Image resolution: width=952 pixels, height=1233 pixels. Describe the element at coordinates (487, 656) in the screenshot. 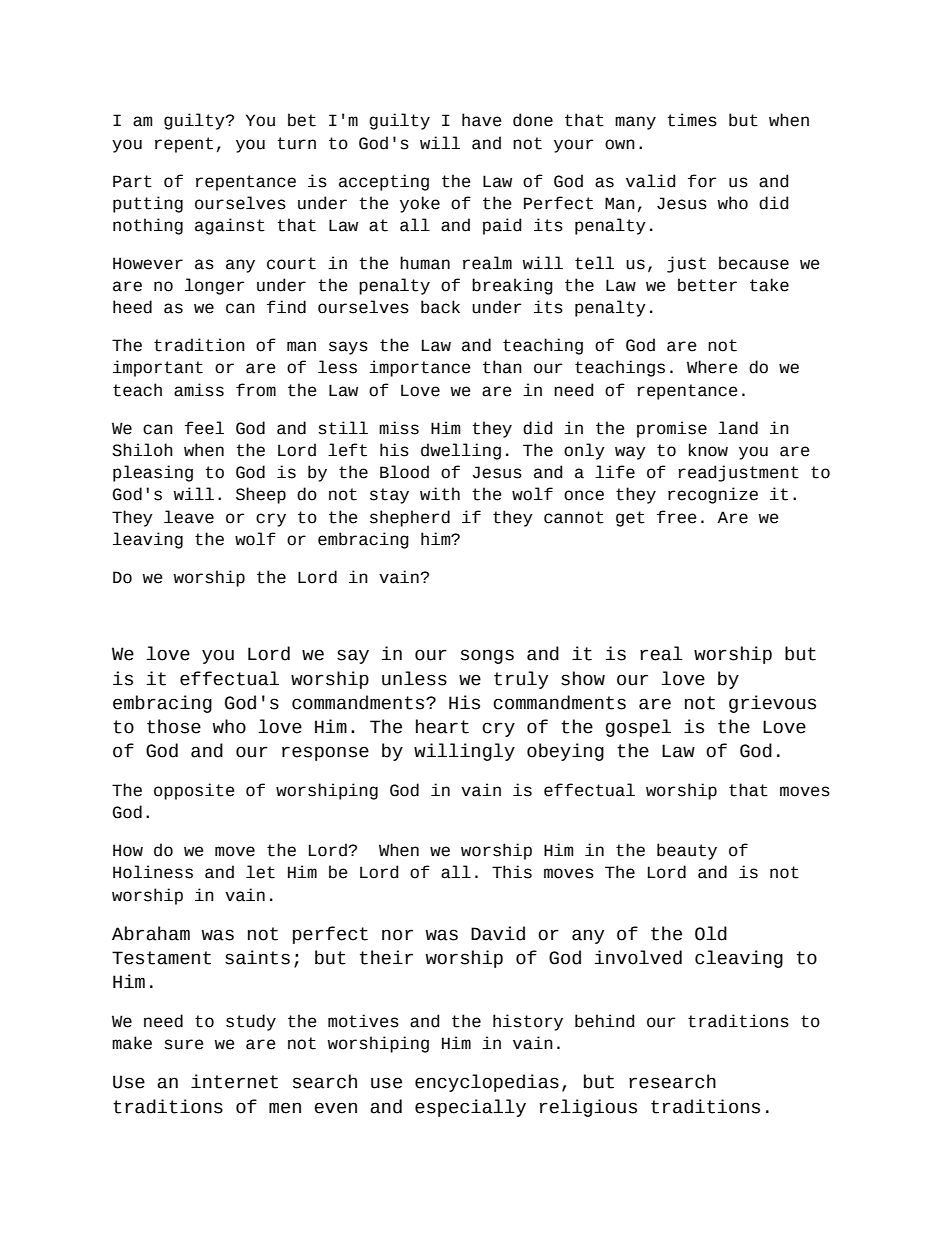

I see `songs` at that location.
